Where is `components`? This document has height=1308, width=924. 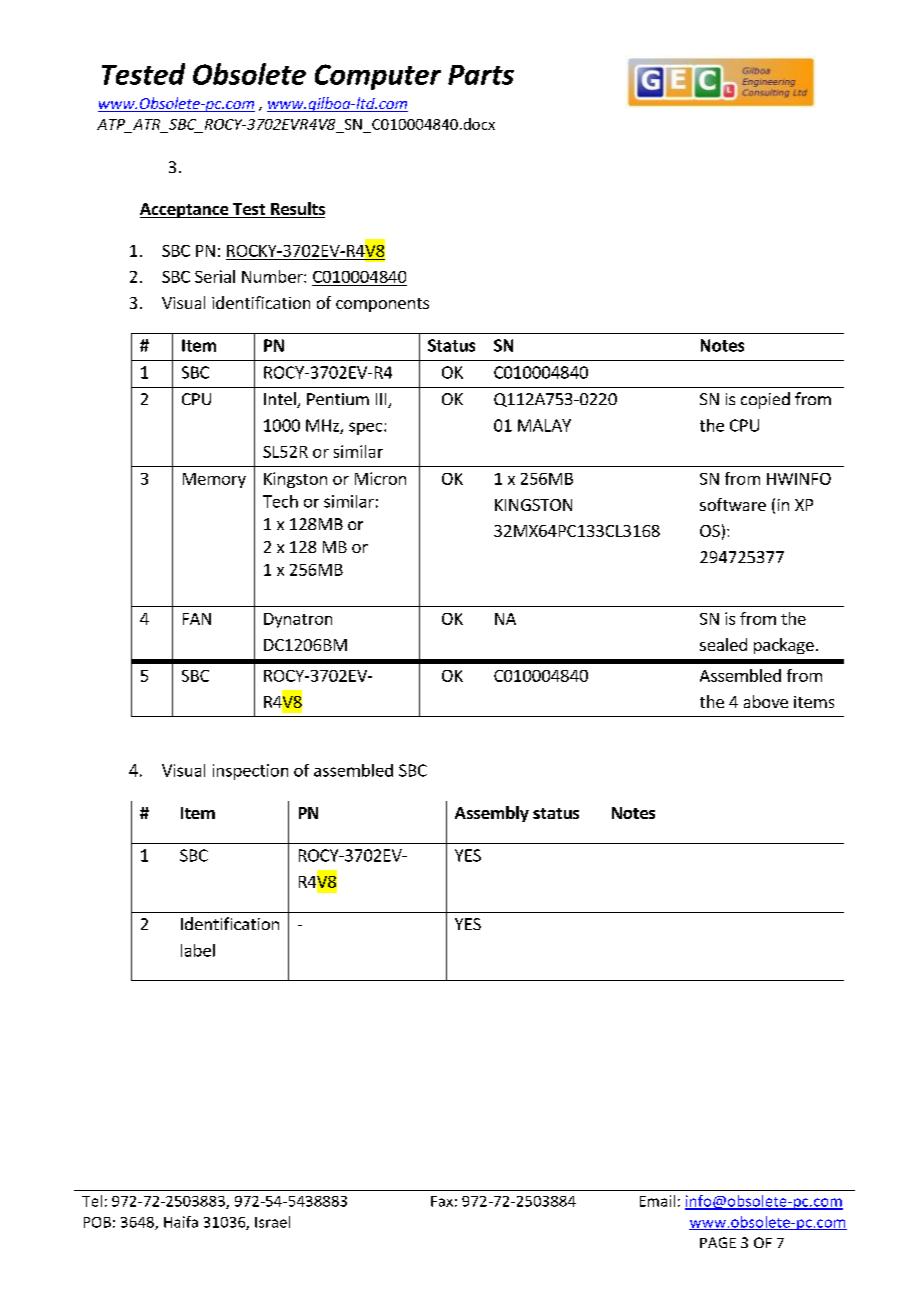
components is located at coordinates (382, 305).
